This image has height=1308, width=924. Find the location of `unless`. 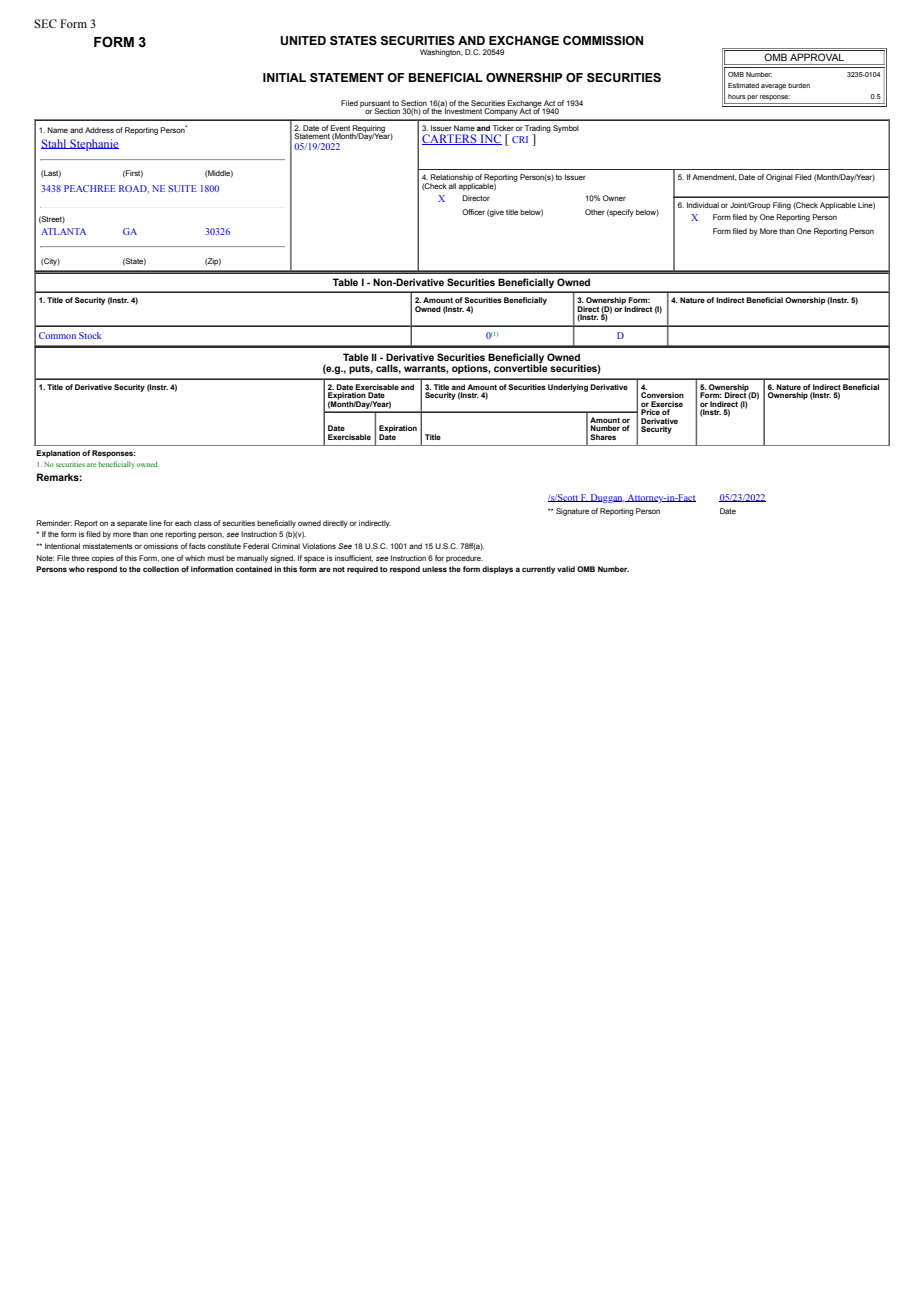

unless is located at coordinates (434, 569).
